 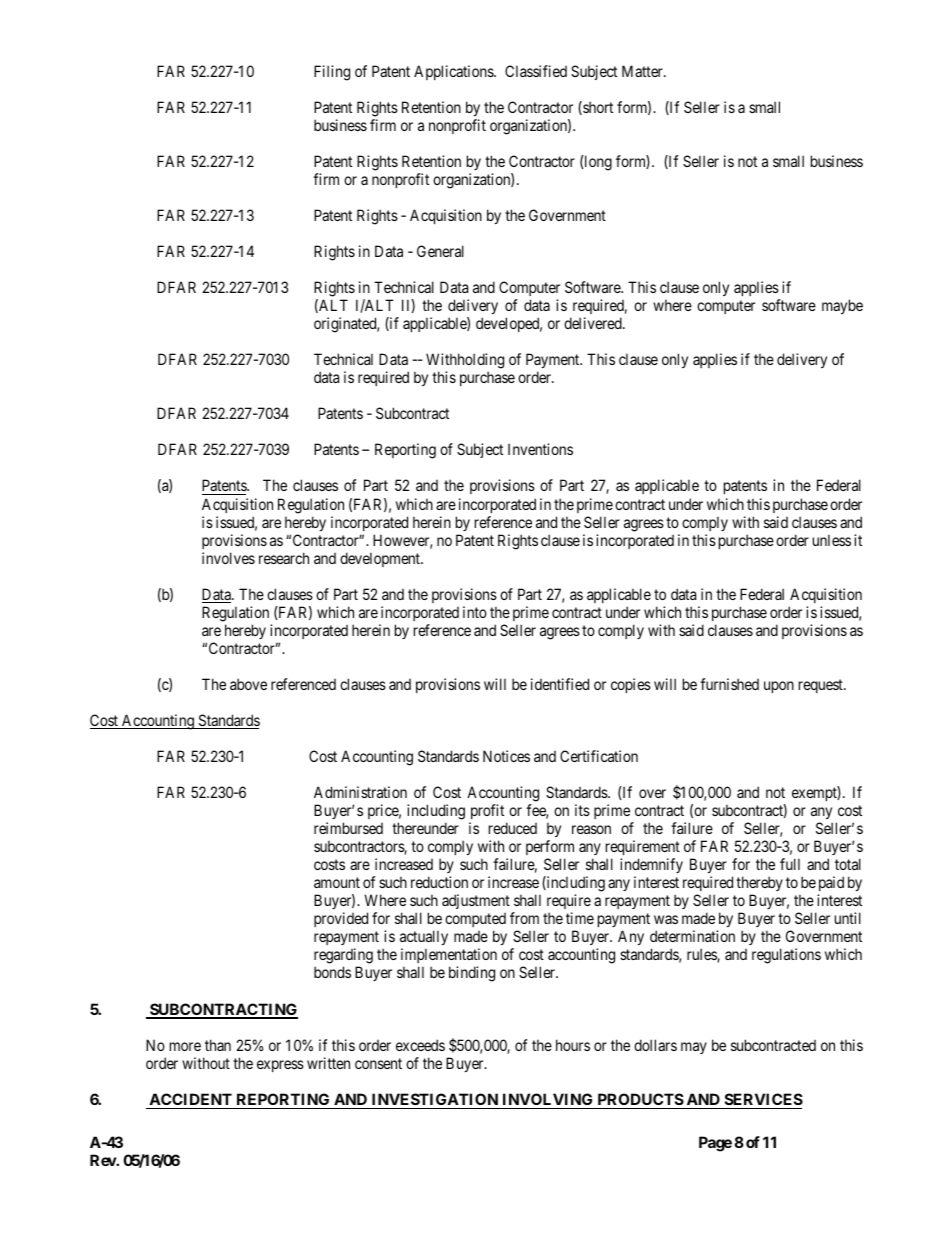 I want to click on SERVICES, so click(x=762, y=1101).
